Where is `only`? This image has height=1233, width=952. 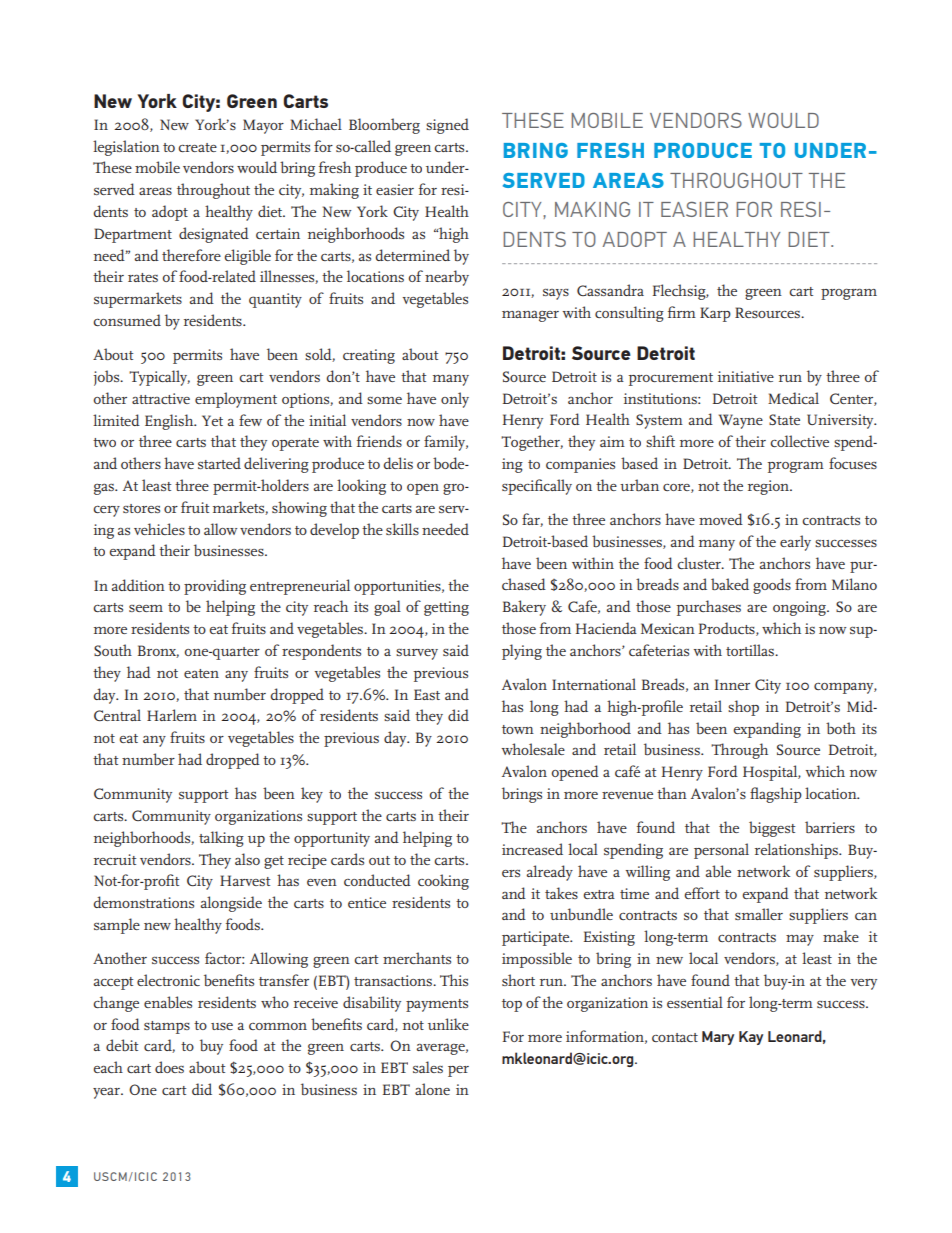 only is located at coordinates (455, 400).
